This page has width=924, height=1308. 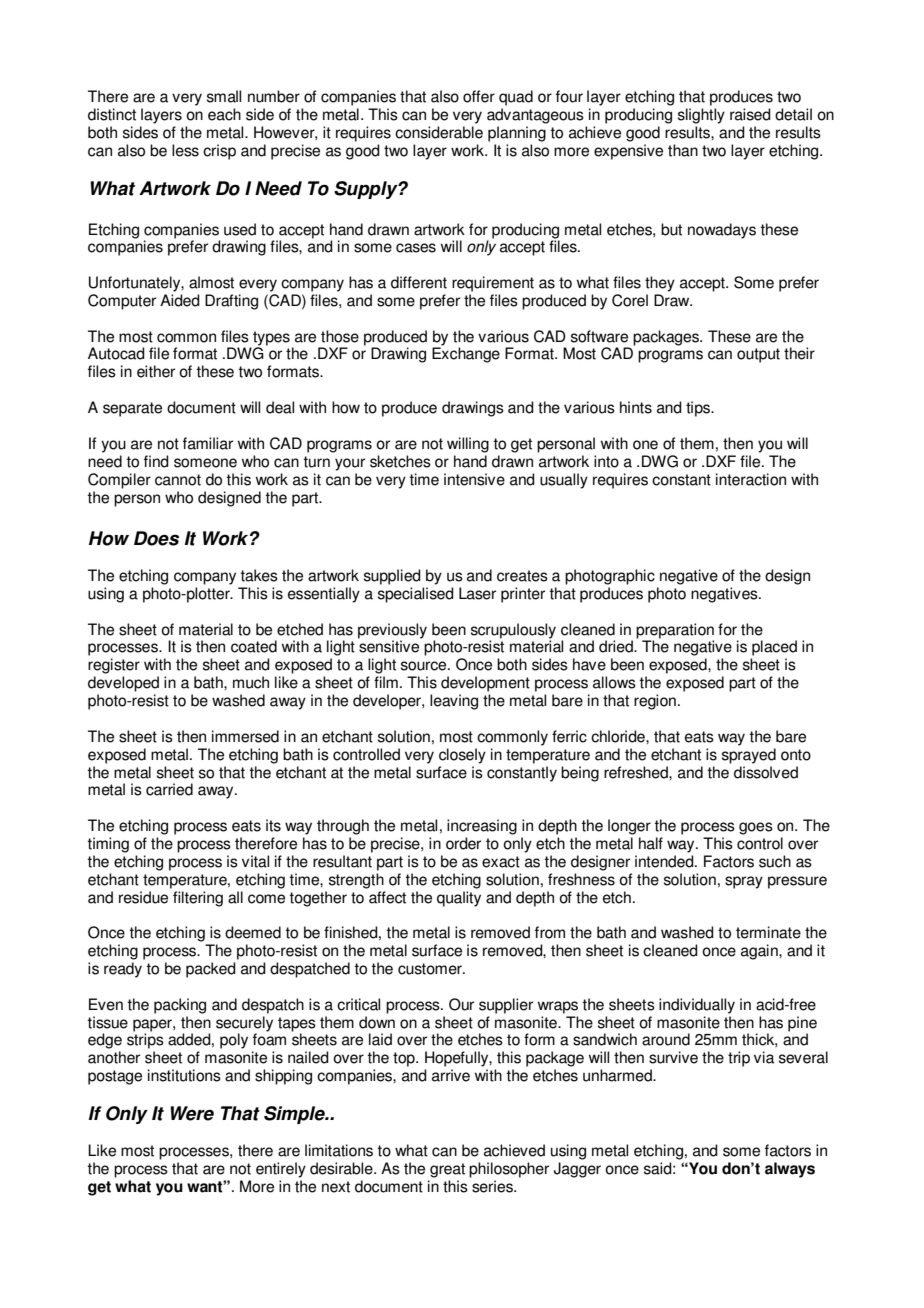 I want to click on coated, so click(x=254, y=646).
